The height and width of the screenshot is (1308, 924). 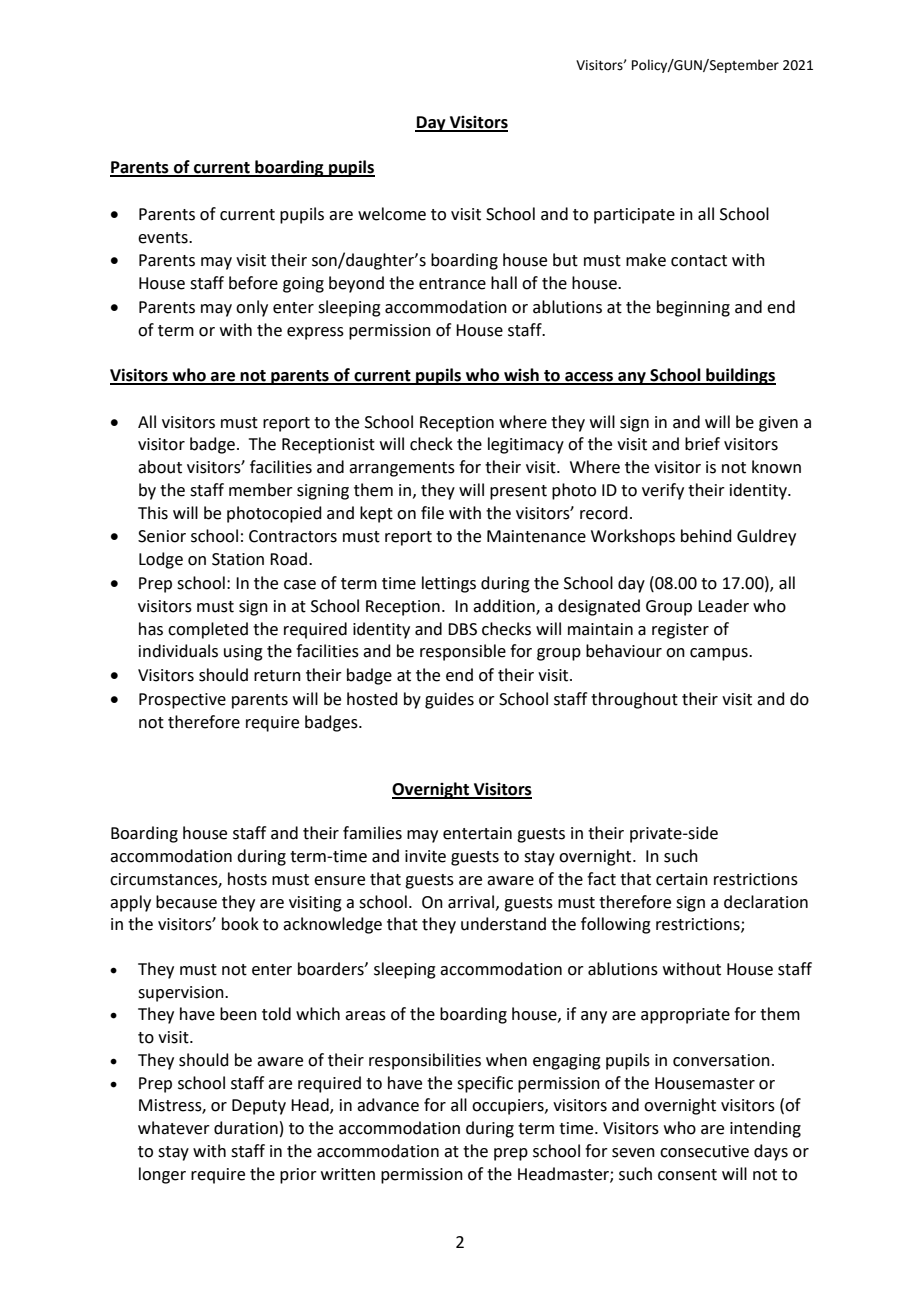 What do you see at coordinates (182, 701) in the screenshot?
I see `Prospective` at bounding box center [182, 701].
